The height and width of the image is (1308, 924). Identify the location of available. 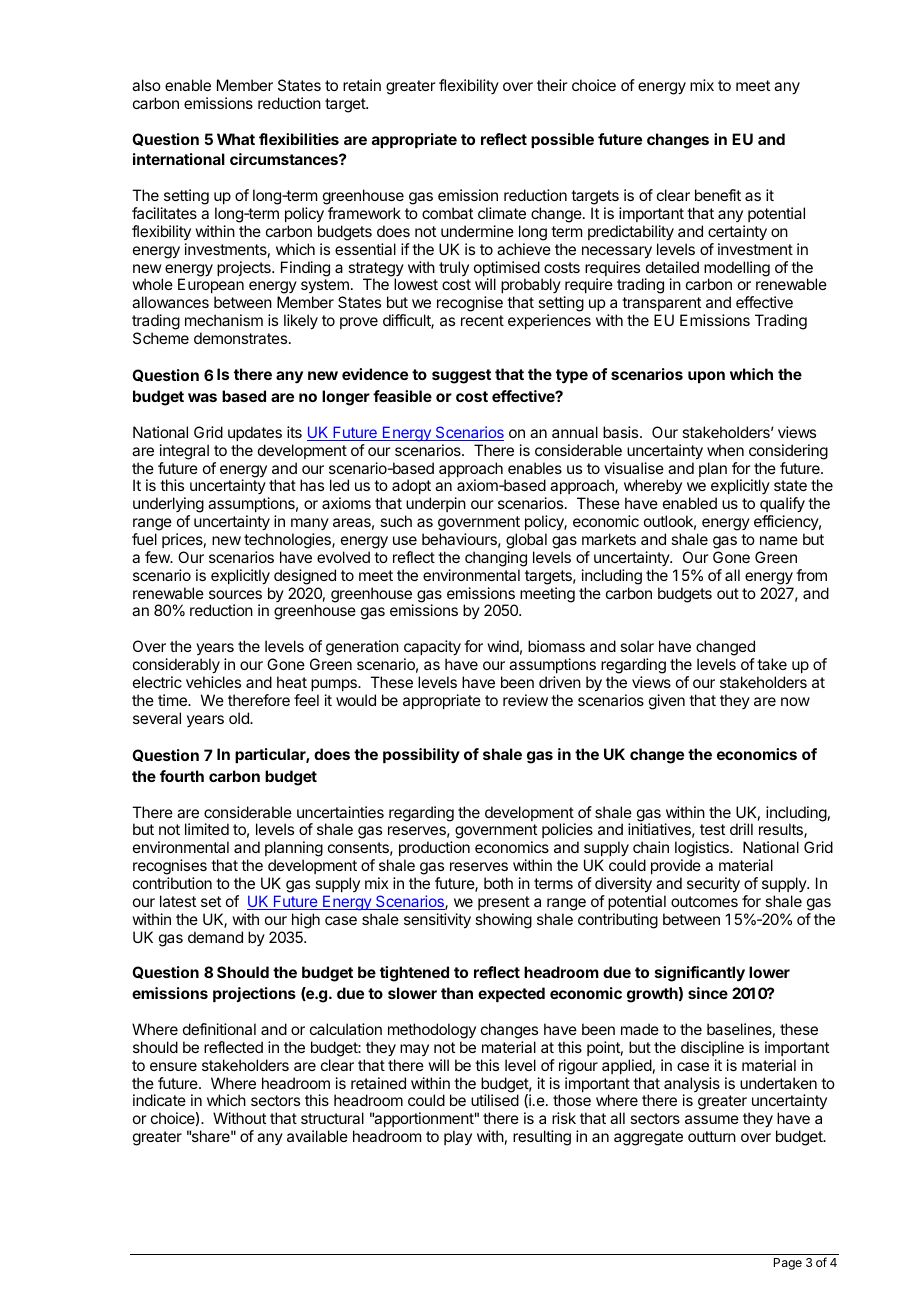
(317, 1136).
